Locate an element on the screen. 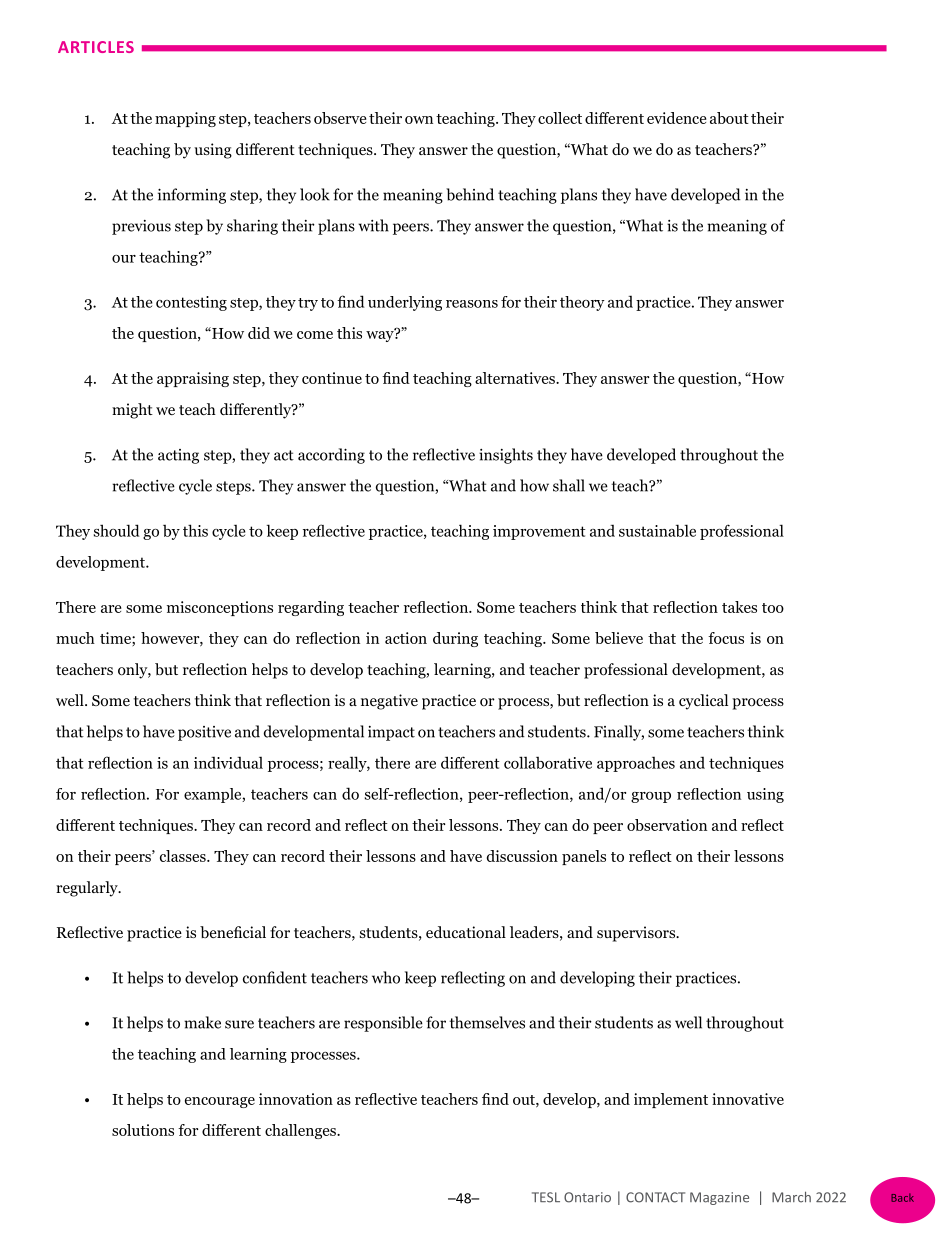 Image resolution: width=952 pixels, height=1233 pixels. Magazine is located at coordinates (719, 1198).
